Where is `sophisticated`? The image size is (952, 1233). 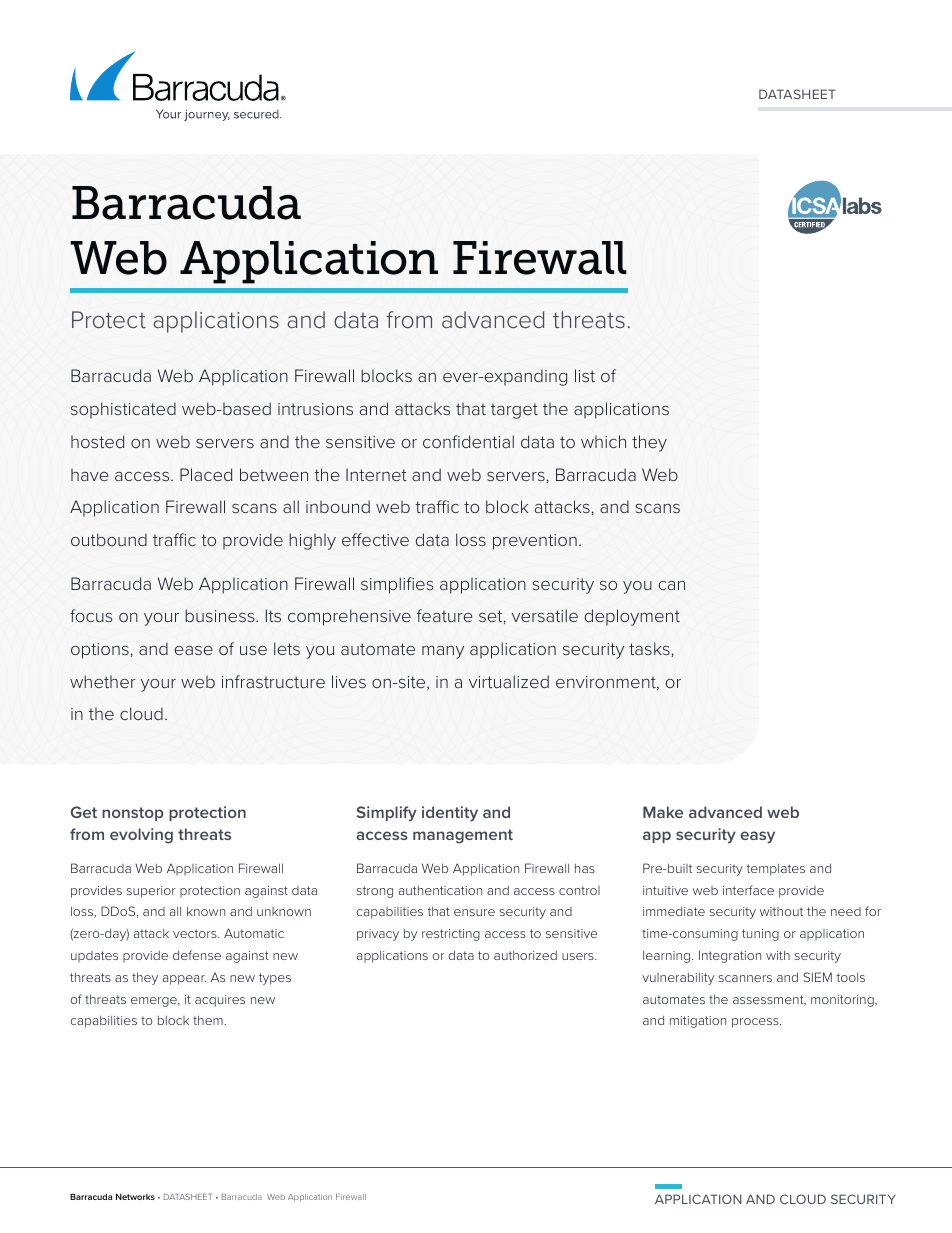 sophisticated is located at coordinates (123, 410).
